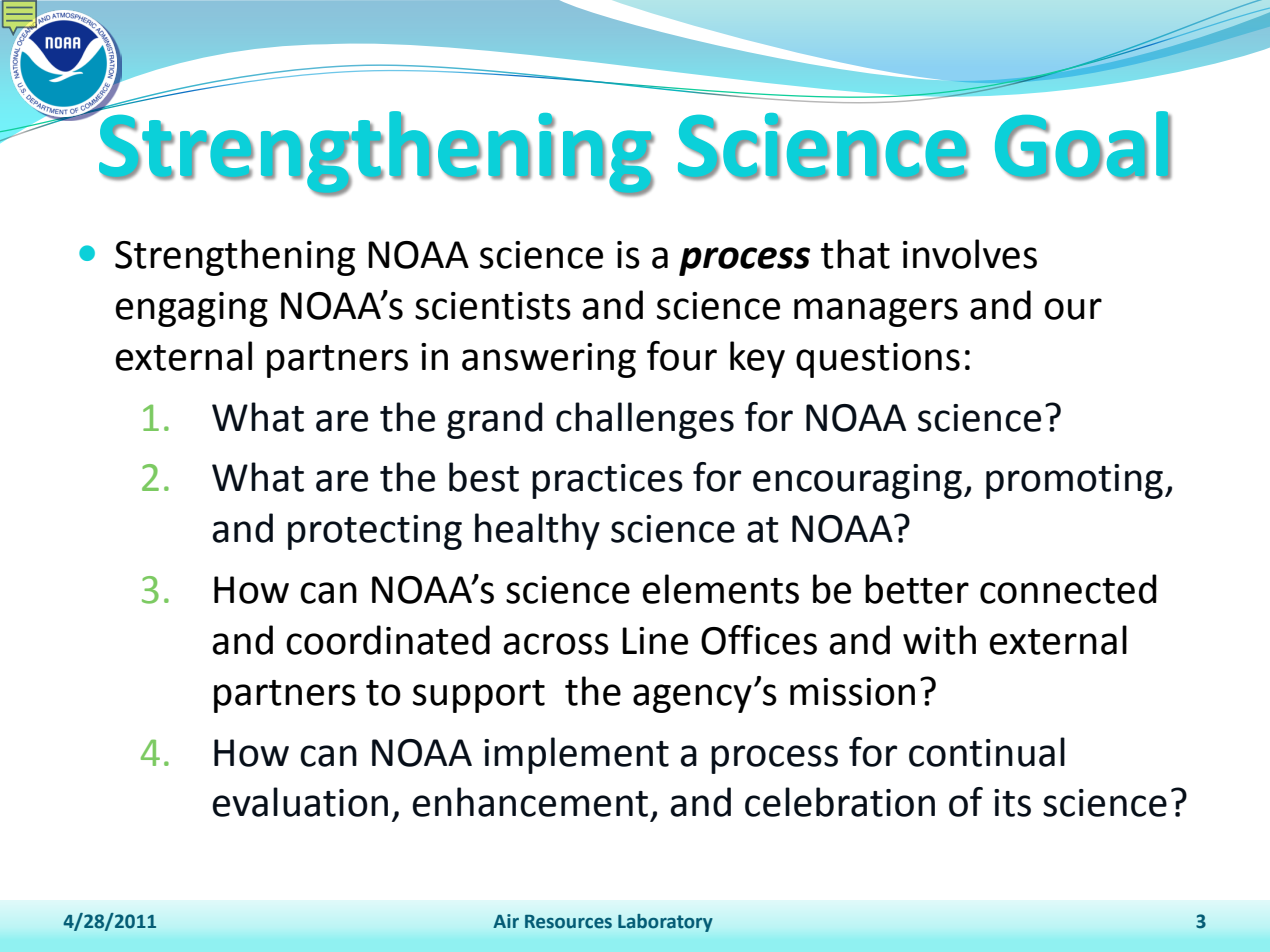 This screenshot has height=952, width=1270. I want to click on Laboratory, so click(665, 923).
